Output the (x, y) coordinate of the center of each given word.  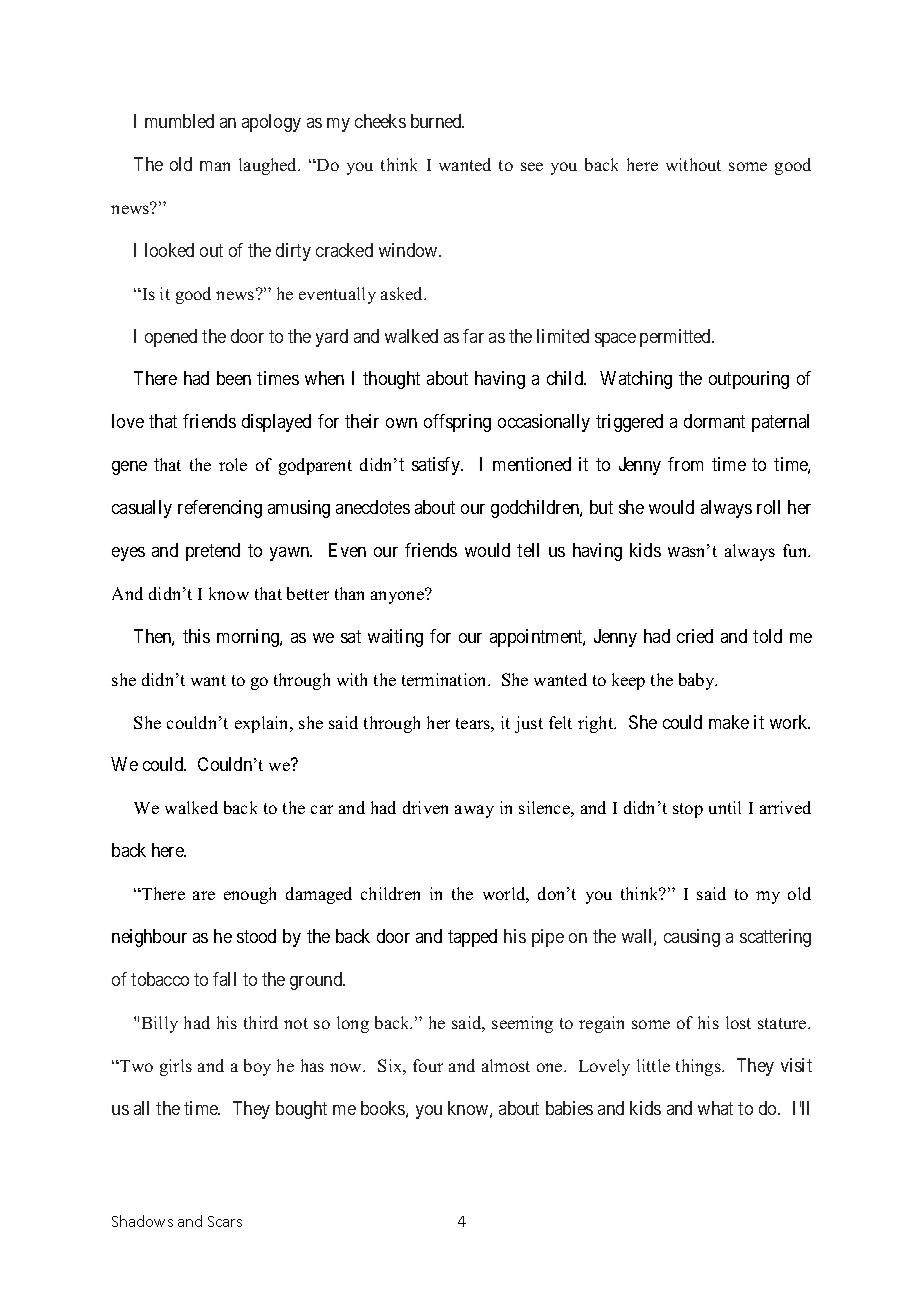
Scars (225, 1221)
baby (698, 681)
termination (446, 679)
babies (569, 1108)
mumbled (179, 121)
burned (437, 121)
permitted (677, 338)
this (196, 636)
